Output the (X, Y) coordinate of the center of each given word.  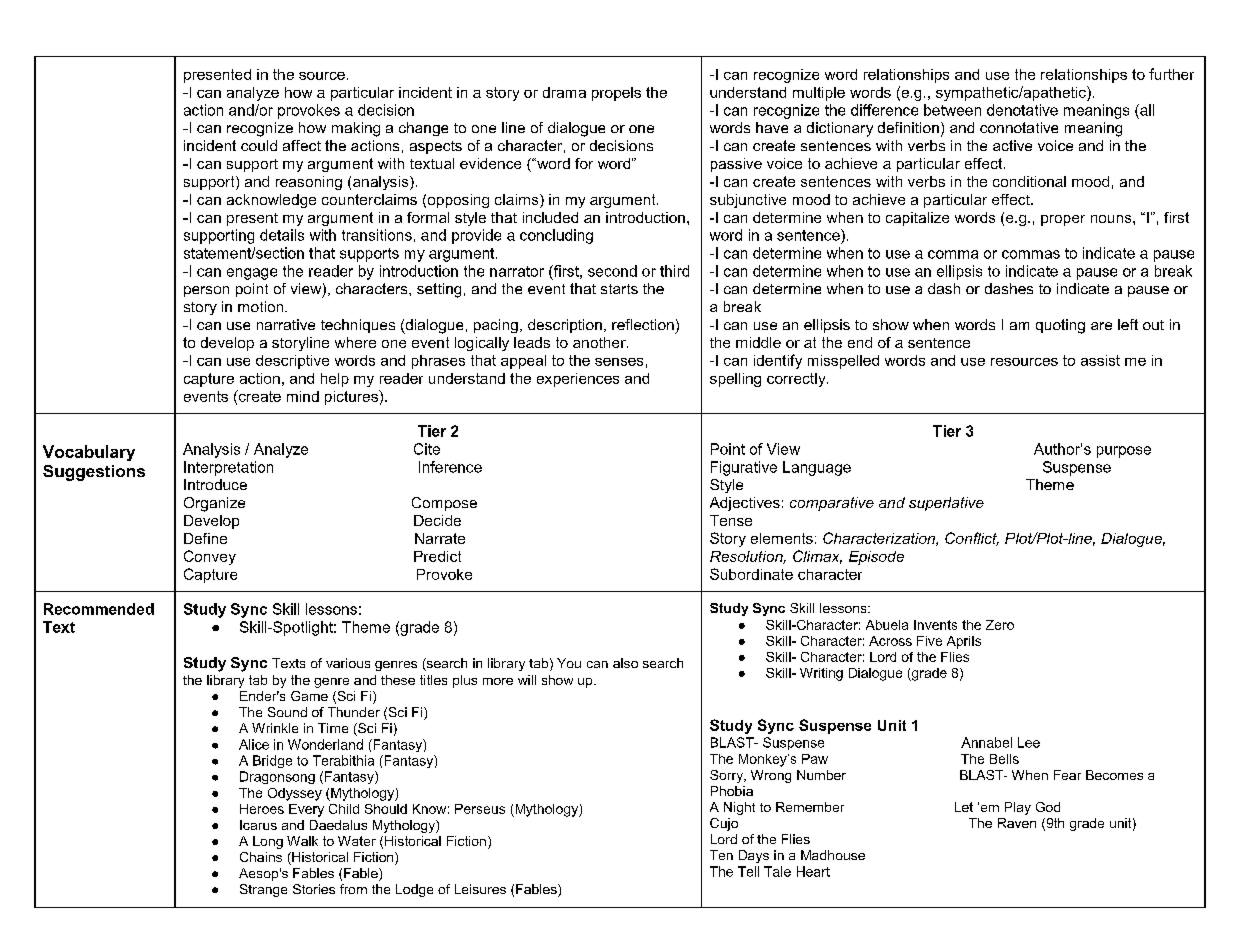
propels (616, 94)
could (259, 145)
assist (1100, 360)
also (625, 663)
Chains (261, 857)
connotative (1019, 127)
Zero (1000, 625)
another (600, 342)
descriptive (292, 362)
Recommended (99, 609)
